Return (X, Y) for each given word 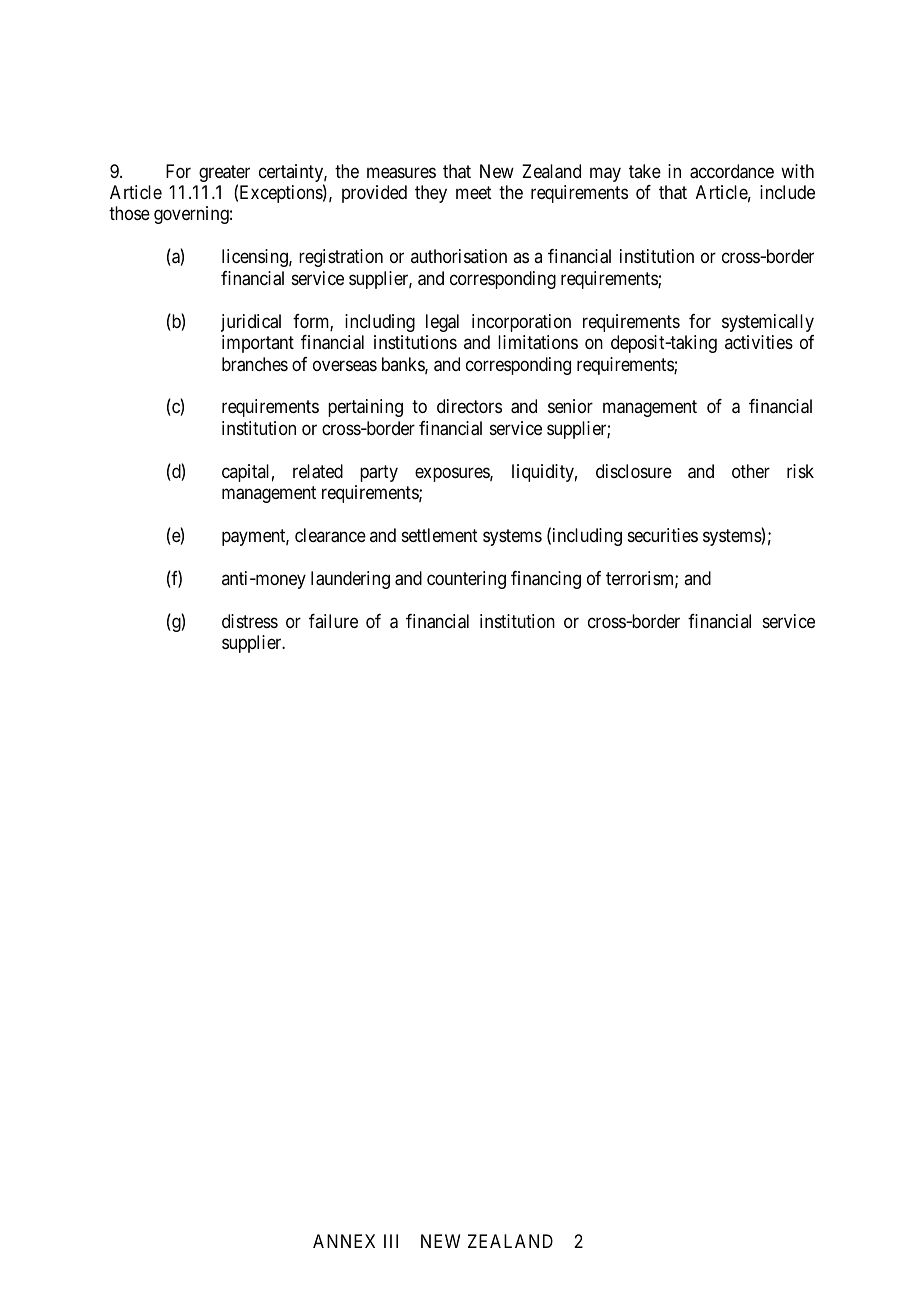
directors (469, 406)
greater (224, 175)
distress (250, 621)
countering (466, 580)
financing (546, 580)
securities (663, 535)
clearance (330, 535)
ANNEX (344, 1241)
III (391, 1241)
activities (759, 342)
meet (474, 192)
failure (333, 621)
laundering (350, 580)
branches (255, 364)
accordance (732, 171)
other (751, 471)
